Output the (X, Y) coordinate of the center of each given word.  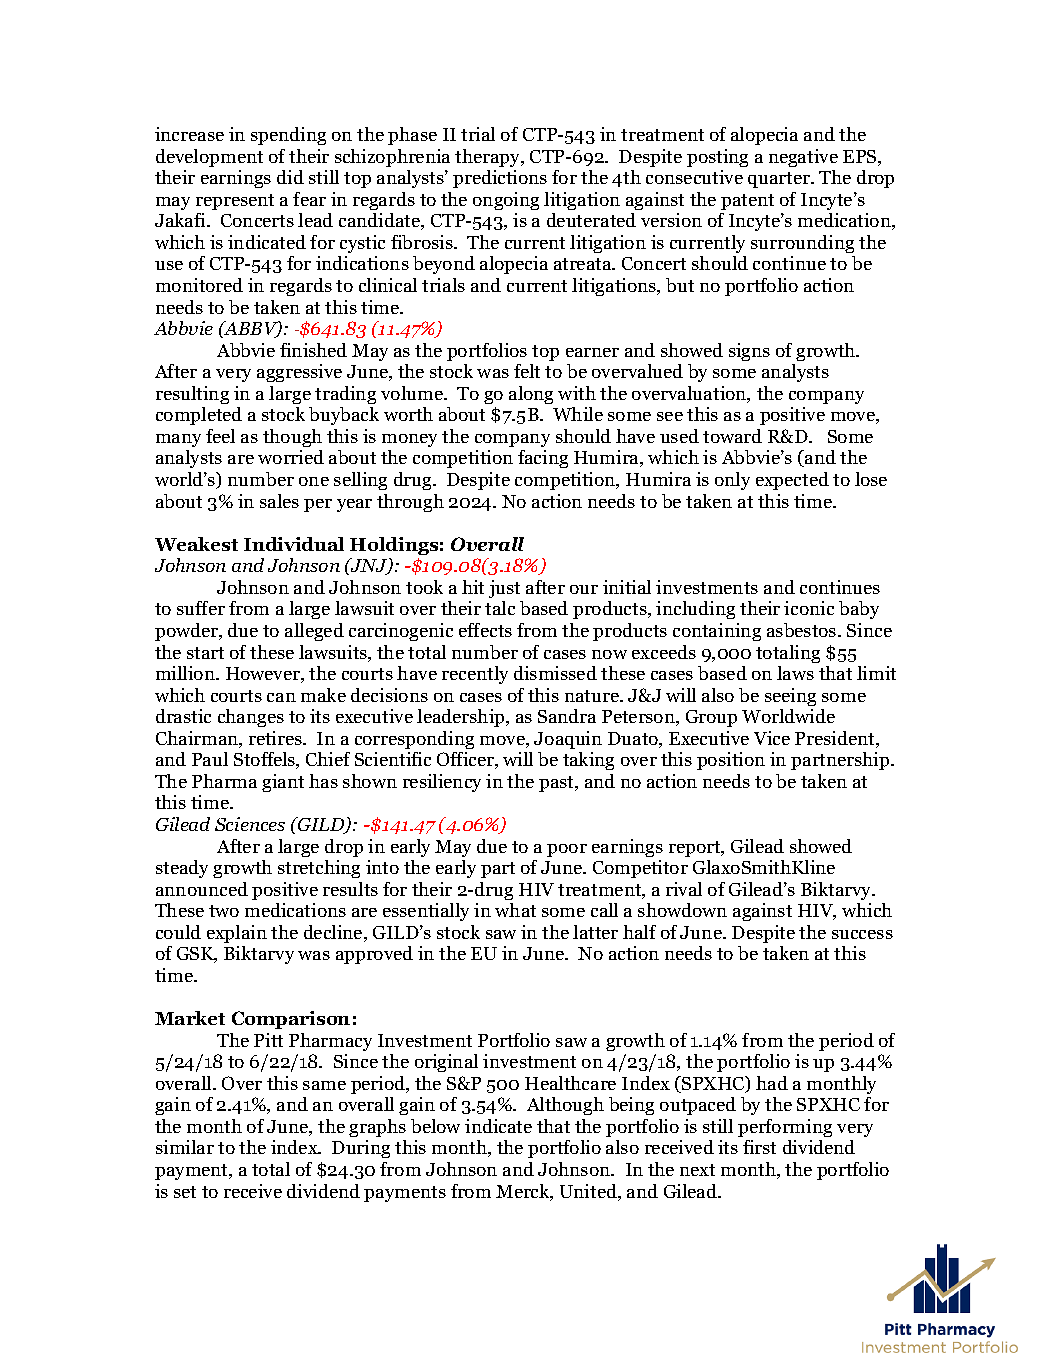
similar (185, 1147)
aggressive (299, 373)
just (504, 589)
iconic (809, 608)
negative (803, 158)
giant (283, 783)
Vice (772, 738)
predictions (500, 179)
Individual (294, 544)
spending (288, 136)
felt (527, 371)
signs (749, 352)
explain (237, 934)
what (515, 910)
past (557, 784)
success (862, 934)
